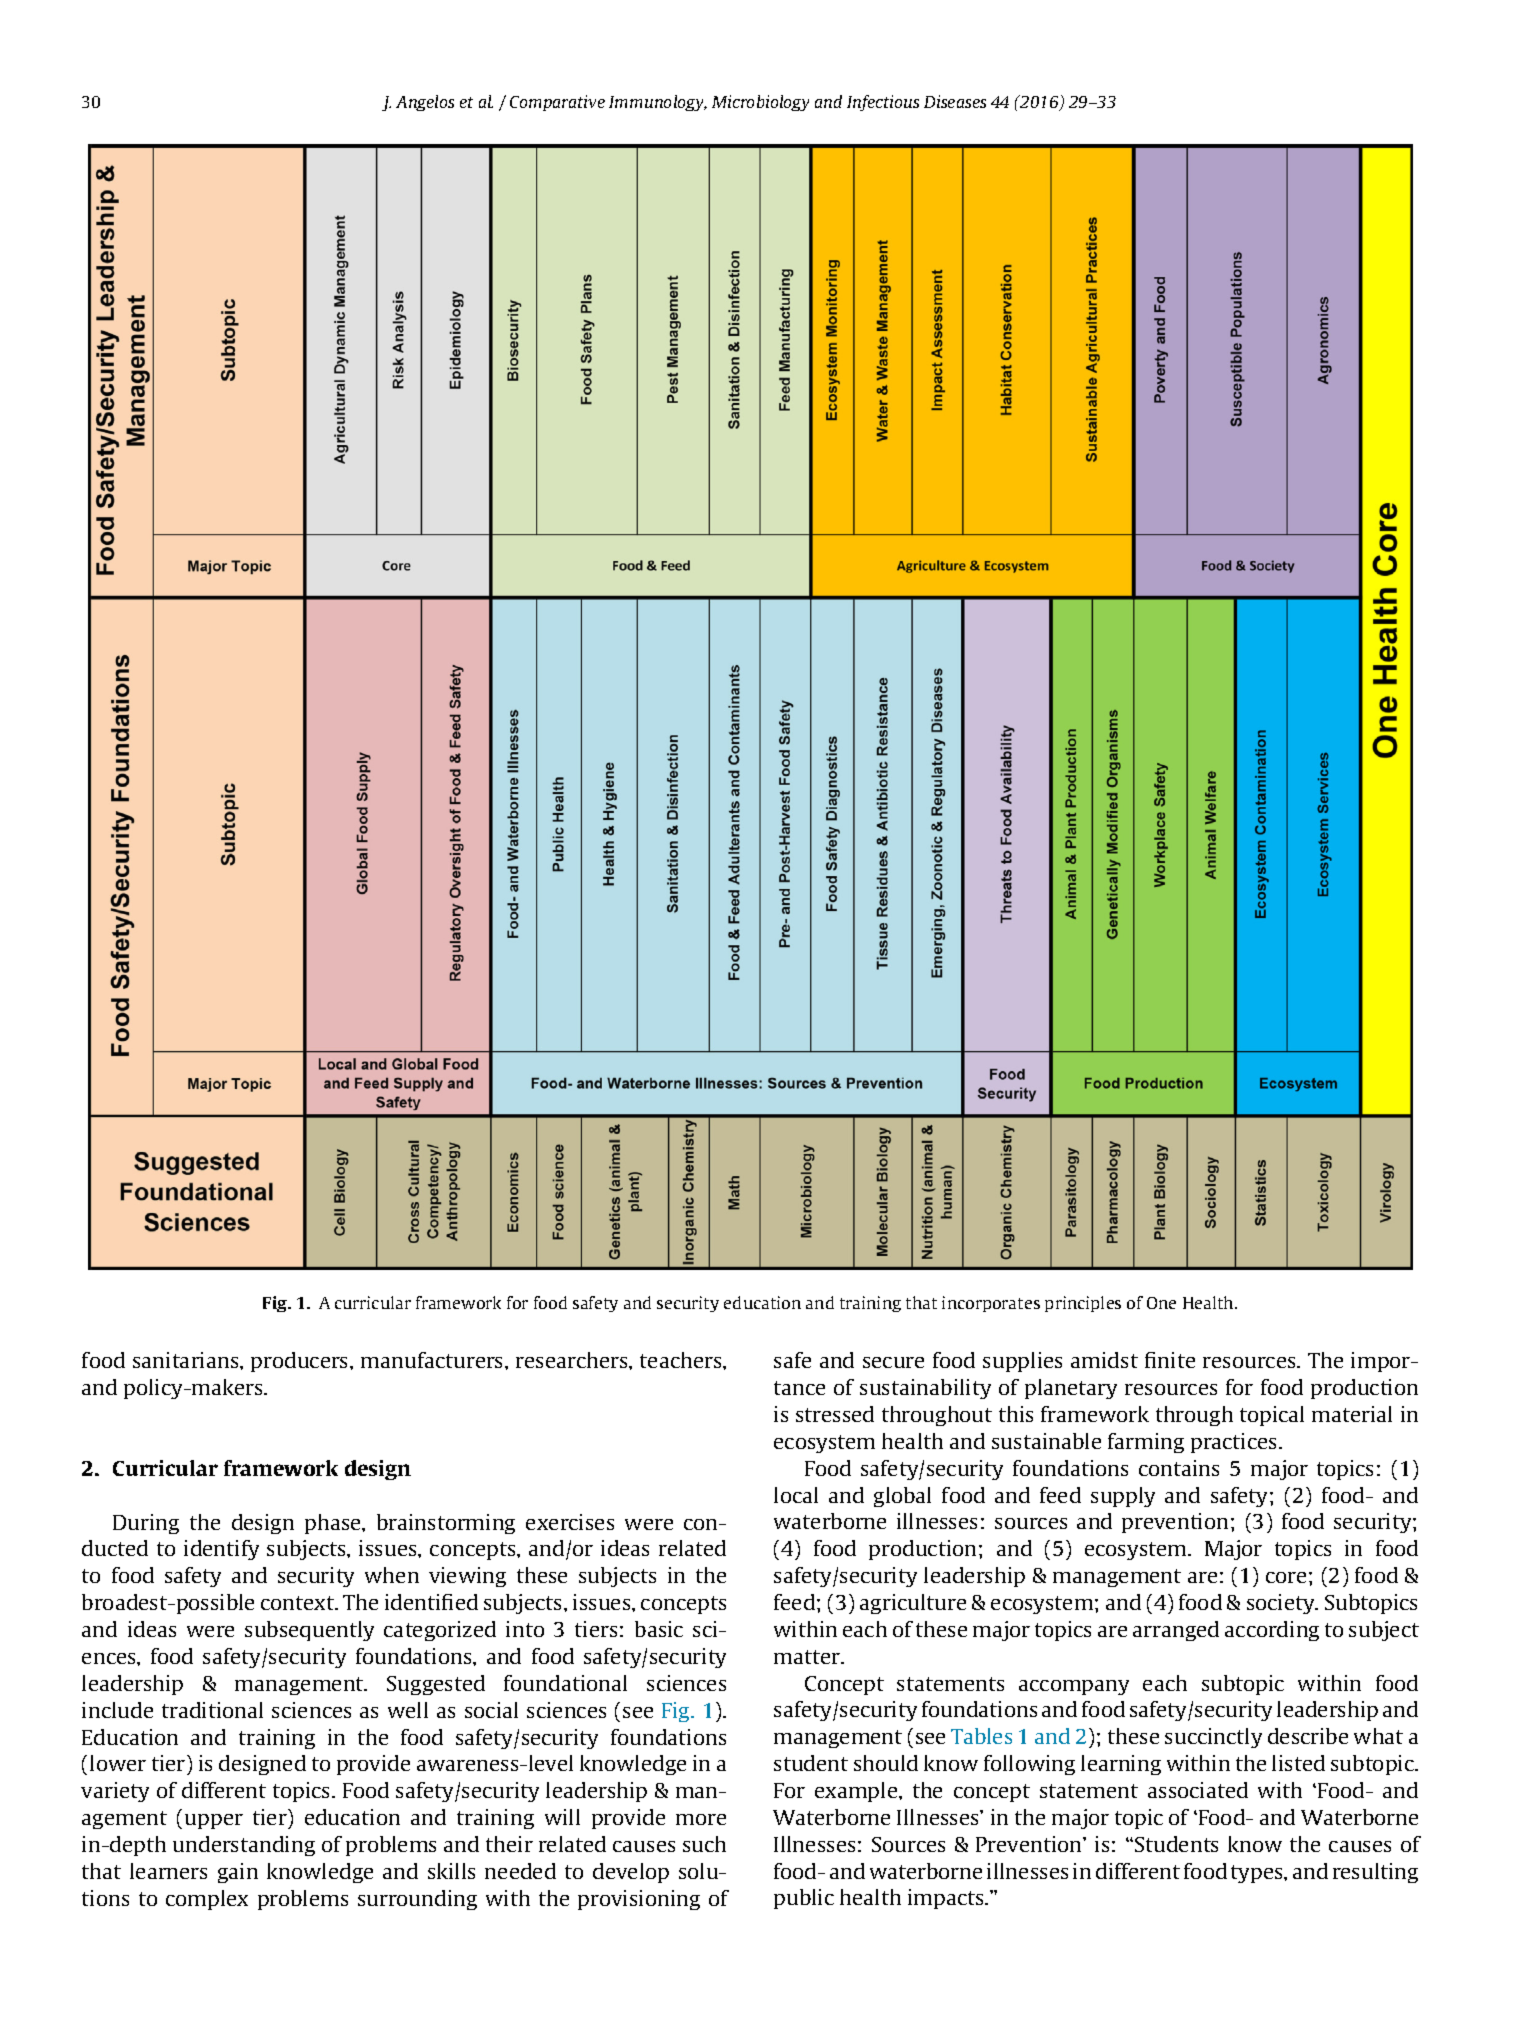 Image resolution: width=1528 pixels, height=2038 pixels. Describe the element at coordinates (425, 103) in the screenshot. I see `Angelos` at that location.
